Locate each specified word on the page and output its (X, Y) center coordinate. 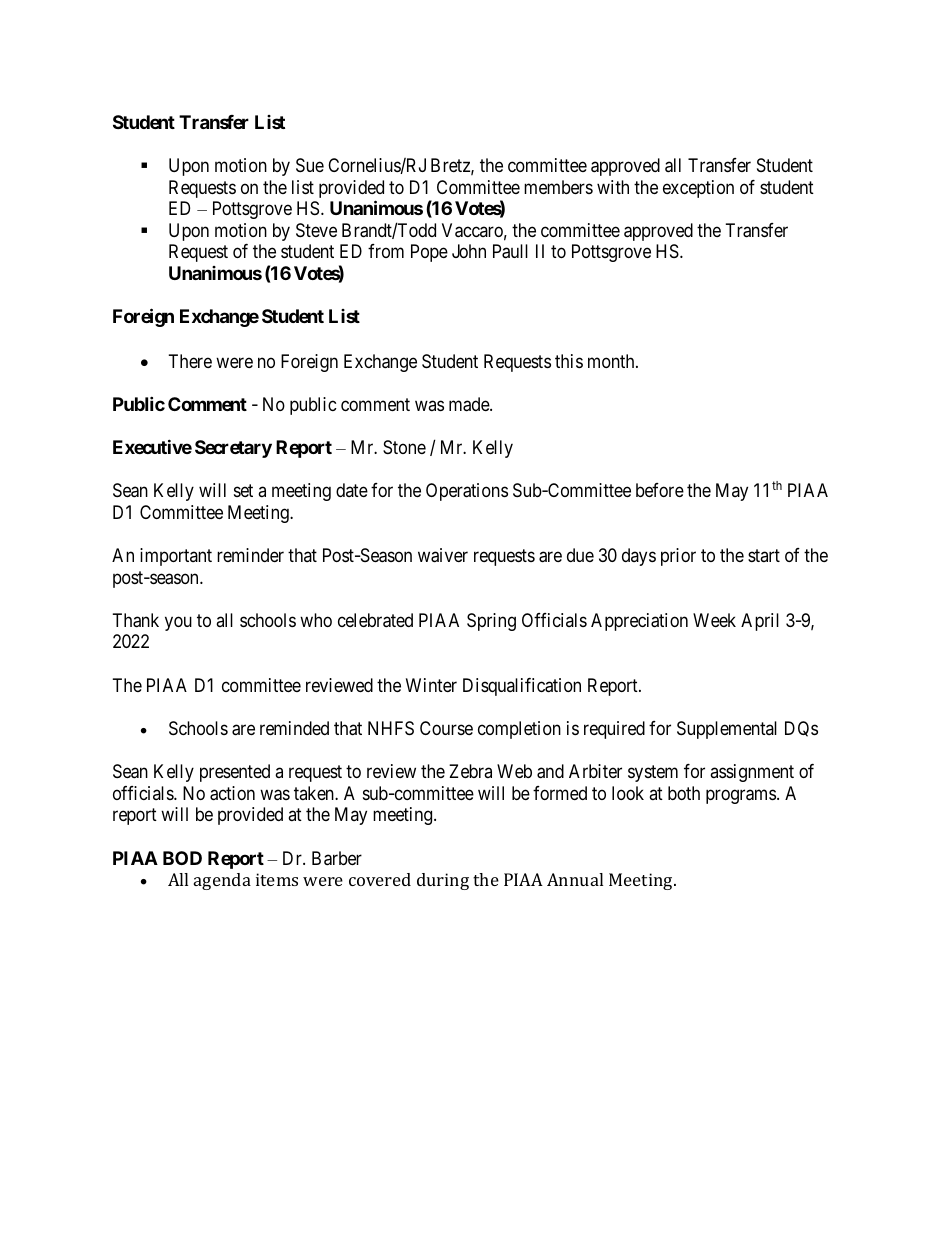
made (470, 404)
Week (714, 620)
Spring (491, 622)
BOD (182, 858)
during (443, 881)
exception (698, 189)
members (558, 187)
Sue (310, 165)
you (178, 623)
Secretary (233, 449)
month (612, 361)
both (684, 793)
